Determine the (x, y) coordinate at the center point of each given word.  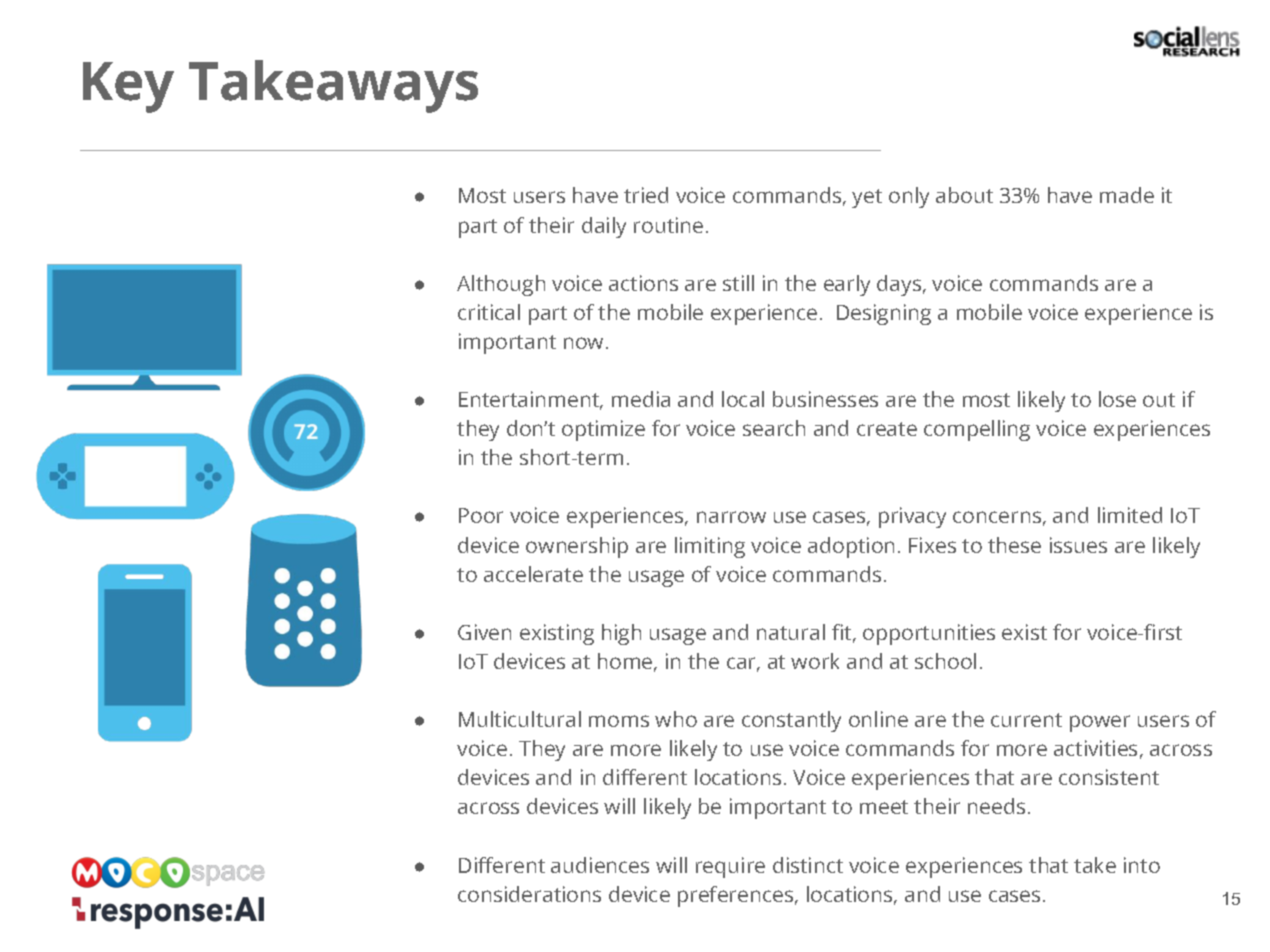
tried (646, 195)
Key (128, 87)
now (585, 343)
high (621, 634)
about (964, 195)
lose (1117, 399)
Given (484, 632)
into (1142, 865)
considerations (529, 894)
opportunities (929, 634)
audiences (600, 865)
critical (489, 312)
